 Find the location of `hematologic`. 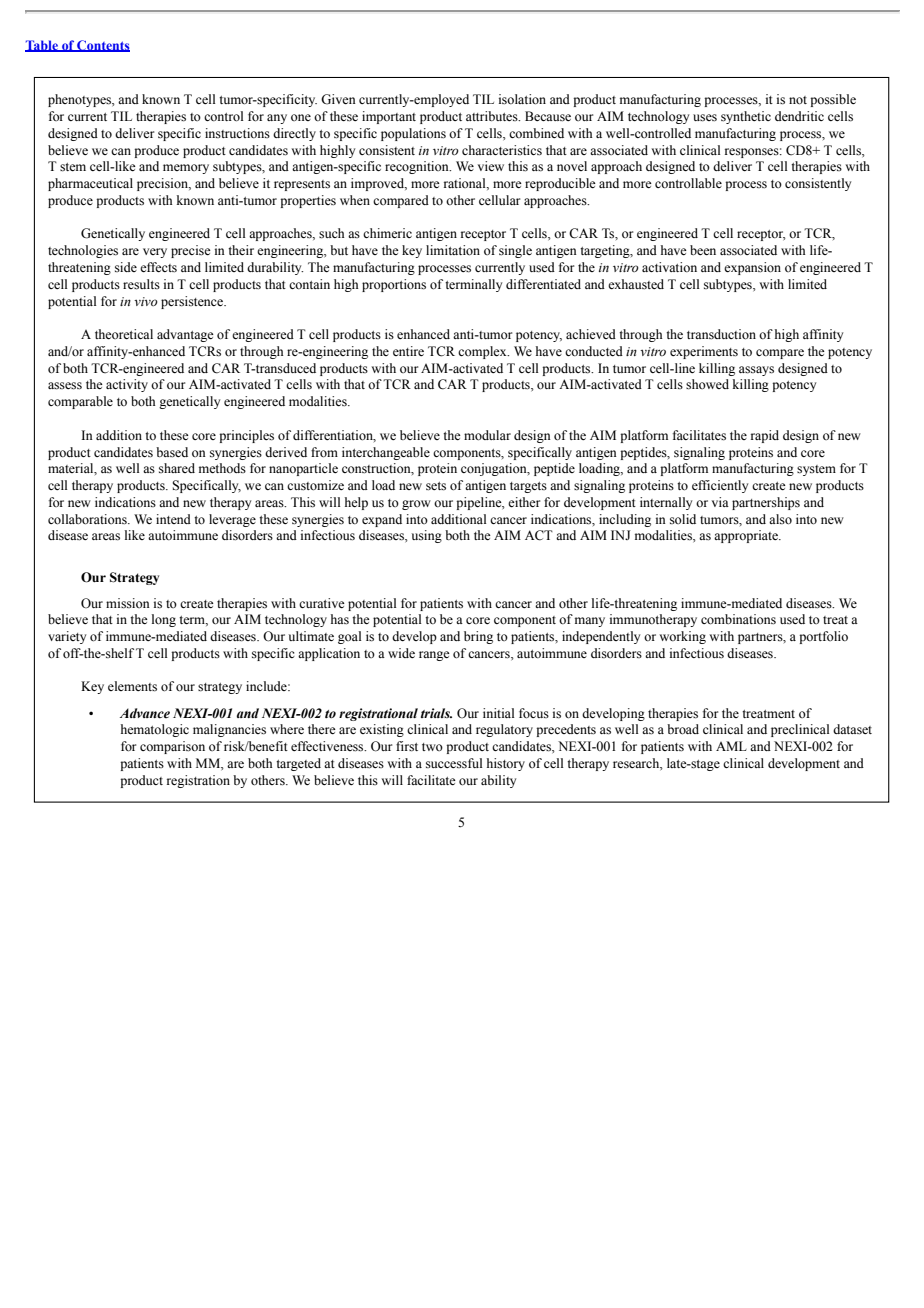

hematologic is located at coordinates (155, 730).
